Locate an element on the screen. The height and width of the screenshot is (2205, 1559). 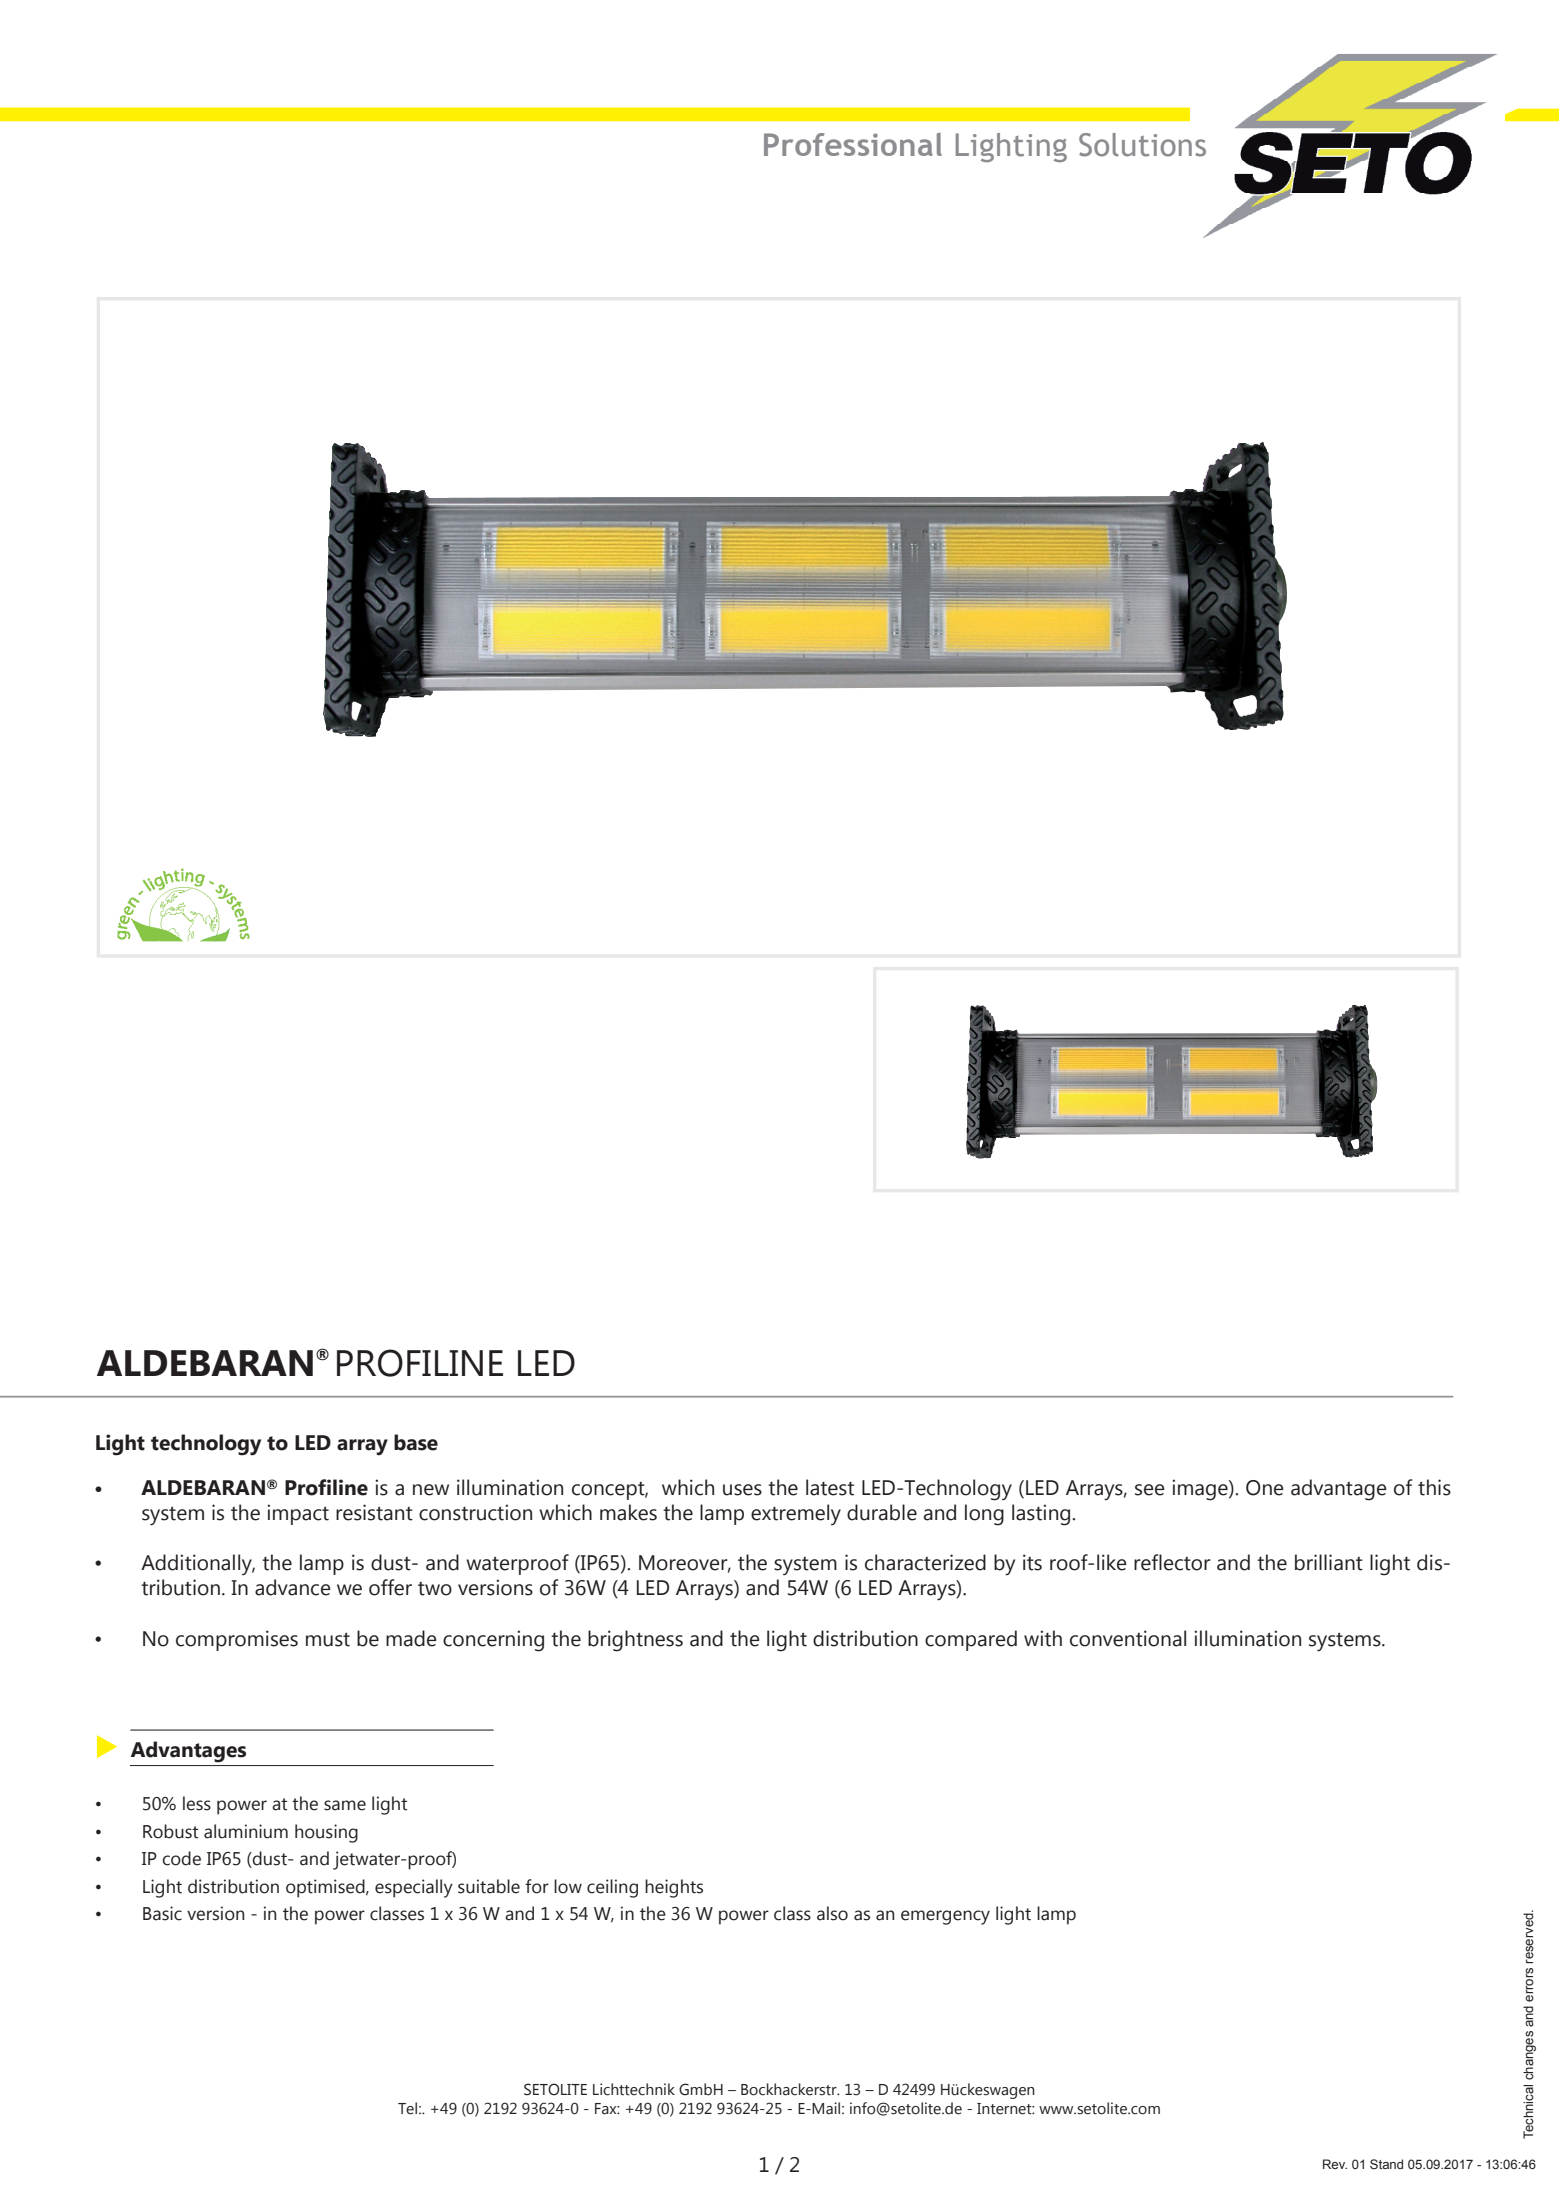
new is located at coordinates (431, 1490).
